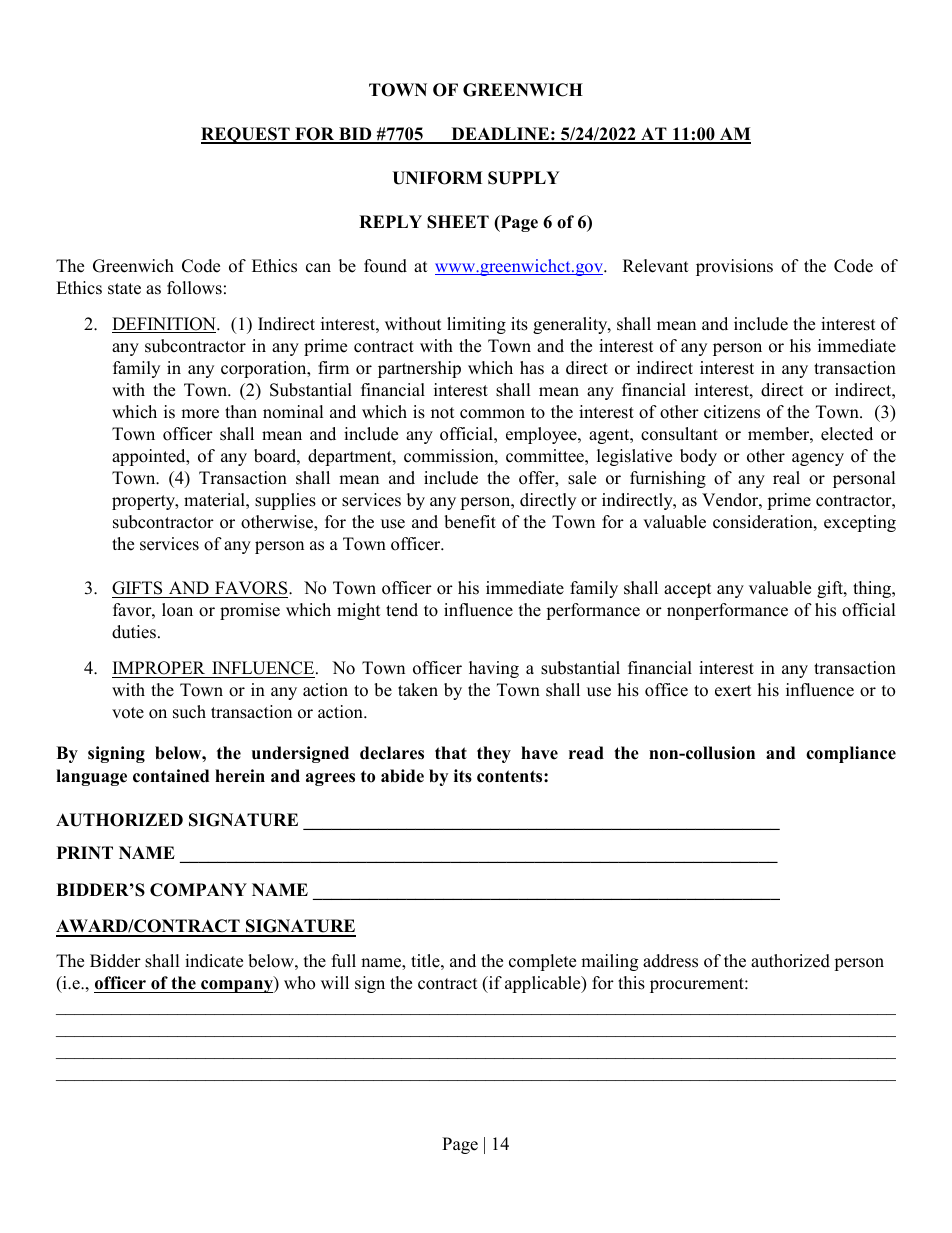  What do you see at coordinates (860, 523) in the document?
I see `excepting` at bounding box center [860, 523].
